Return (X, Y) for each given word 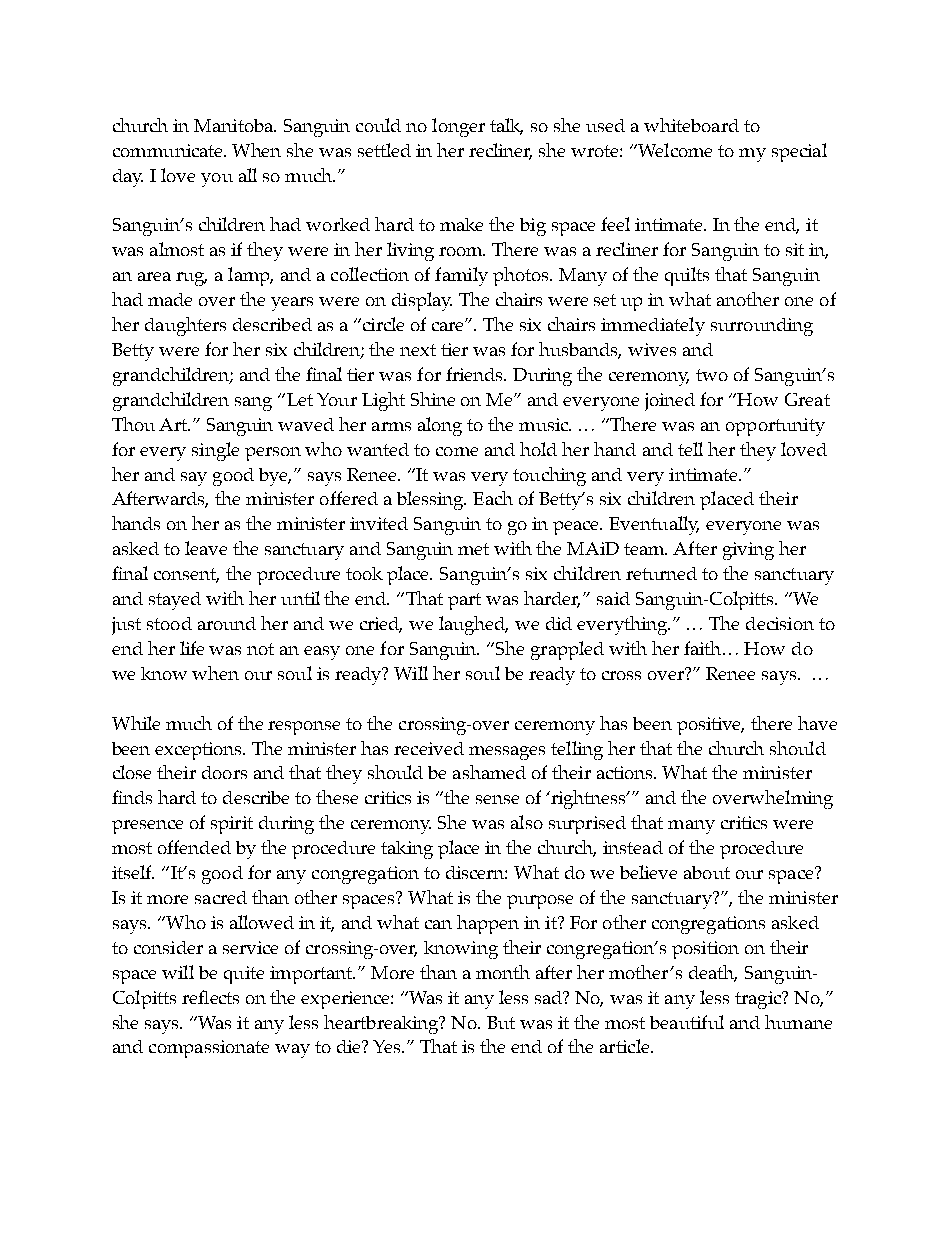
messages (507, 753)
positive (710, 726)
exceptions (200, 751)
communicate (169, 150)
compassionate (209, 1049)
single (215, 451)
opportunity (775, 427)
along (440, 426)
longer (458, 127)
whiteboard (691, 125)
